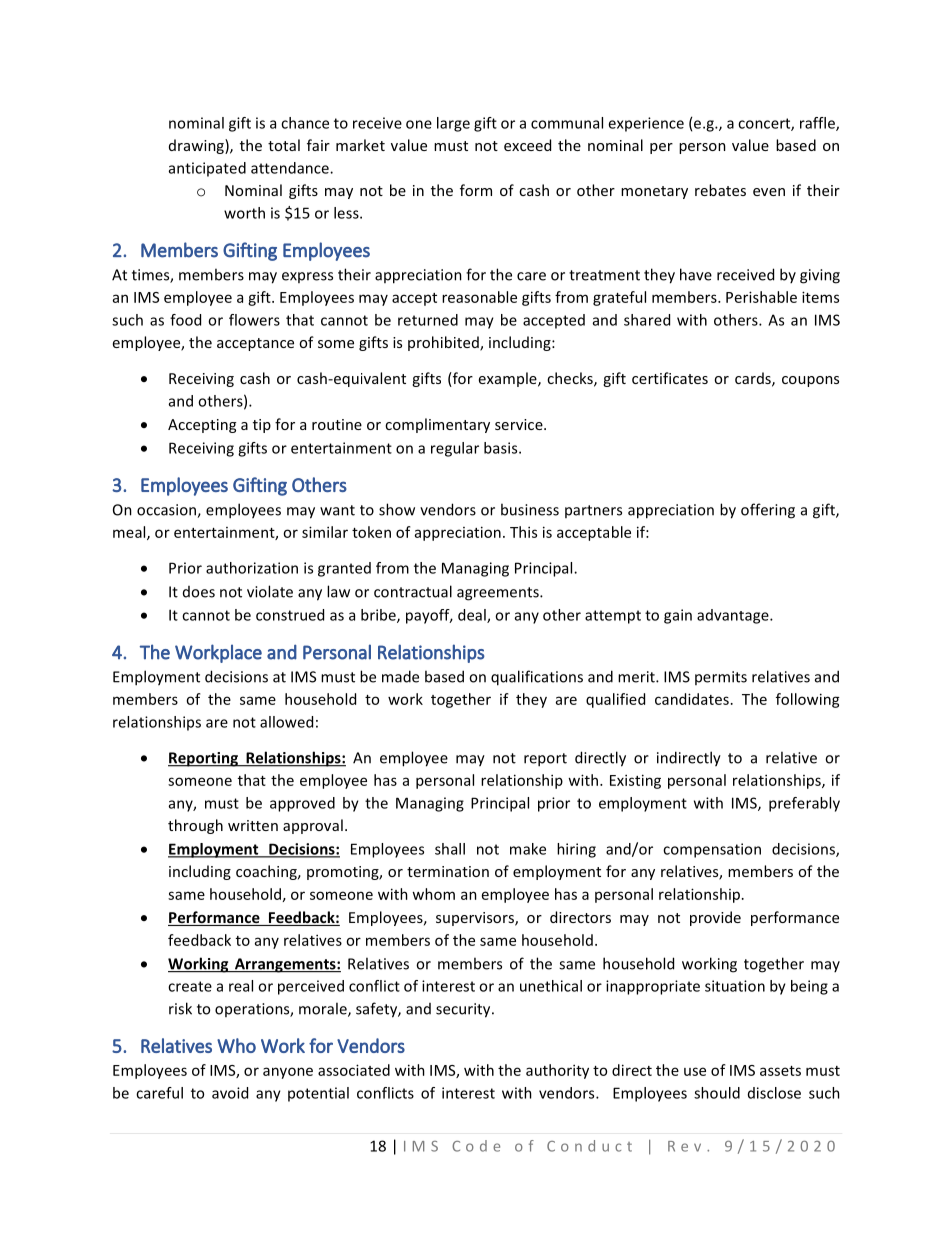 Image resolution: width=952 pixels, height=1233 pixels. I want to click on compensation, so click(712, 850).
